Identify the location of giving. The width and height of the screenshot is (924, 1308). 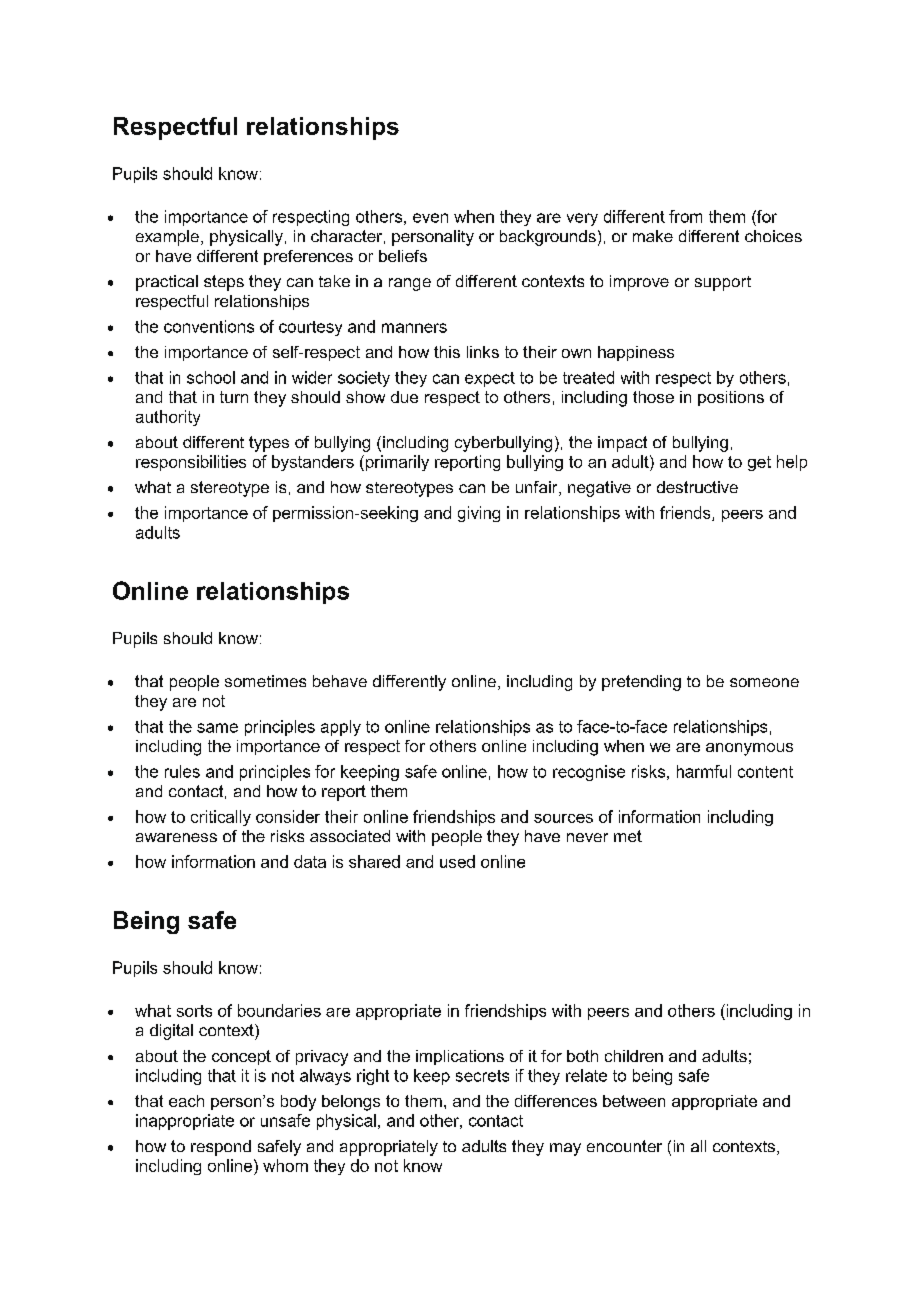
(479, 514).
